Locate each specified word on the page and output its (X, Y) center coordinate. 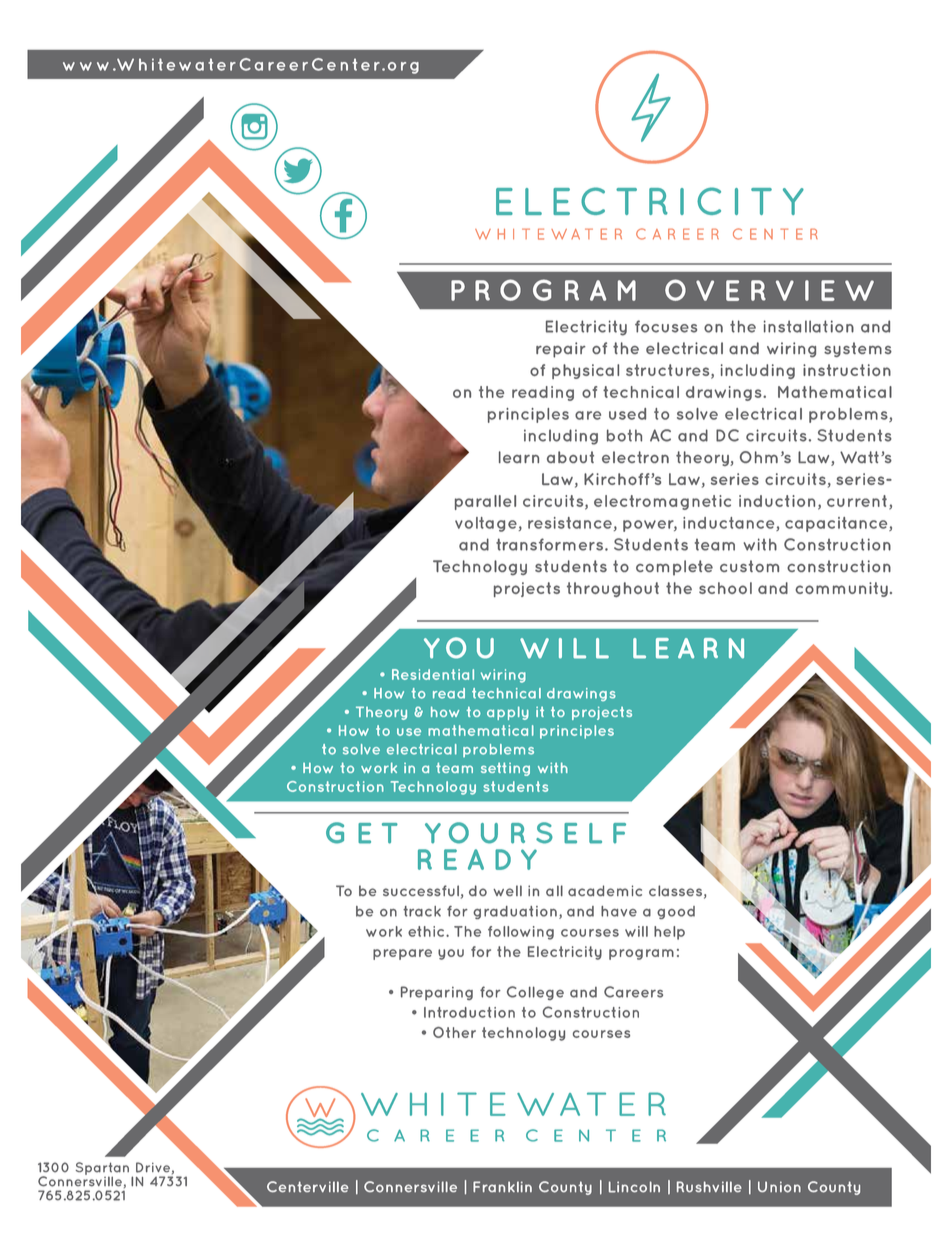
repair (561, 350)
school (725, 588)
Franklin (502, 1186)
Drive (153, 1167)
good (676, 912)
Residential (433, 674)
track (422, 911)
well (507, 890)
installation (809, 326)
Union (779, 1187)
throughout (613, 589)
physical (585, 371)
